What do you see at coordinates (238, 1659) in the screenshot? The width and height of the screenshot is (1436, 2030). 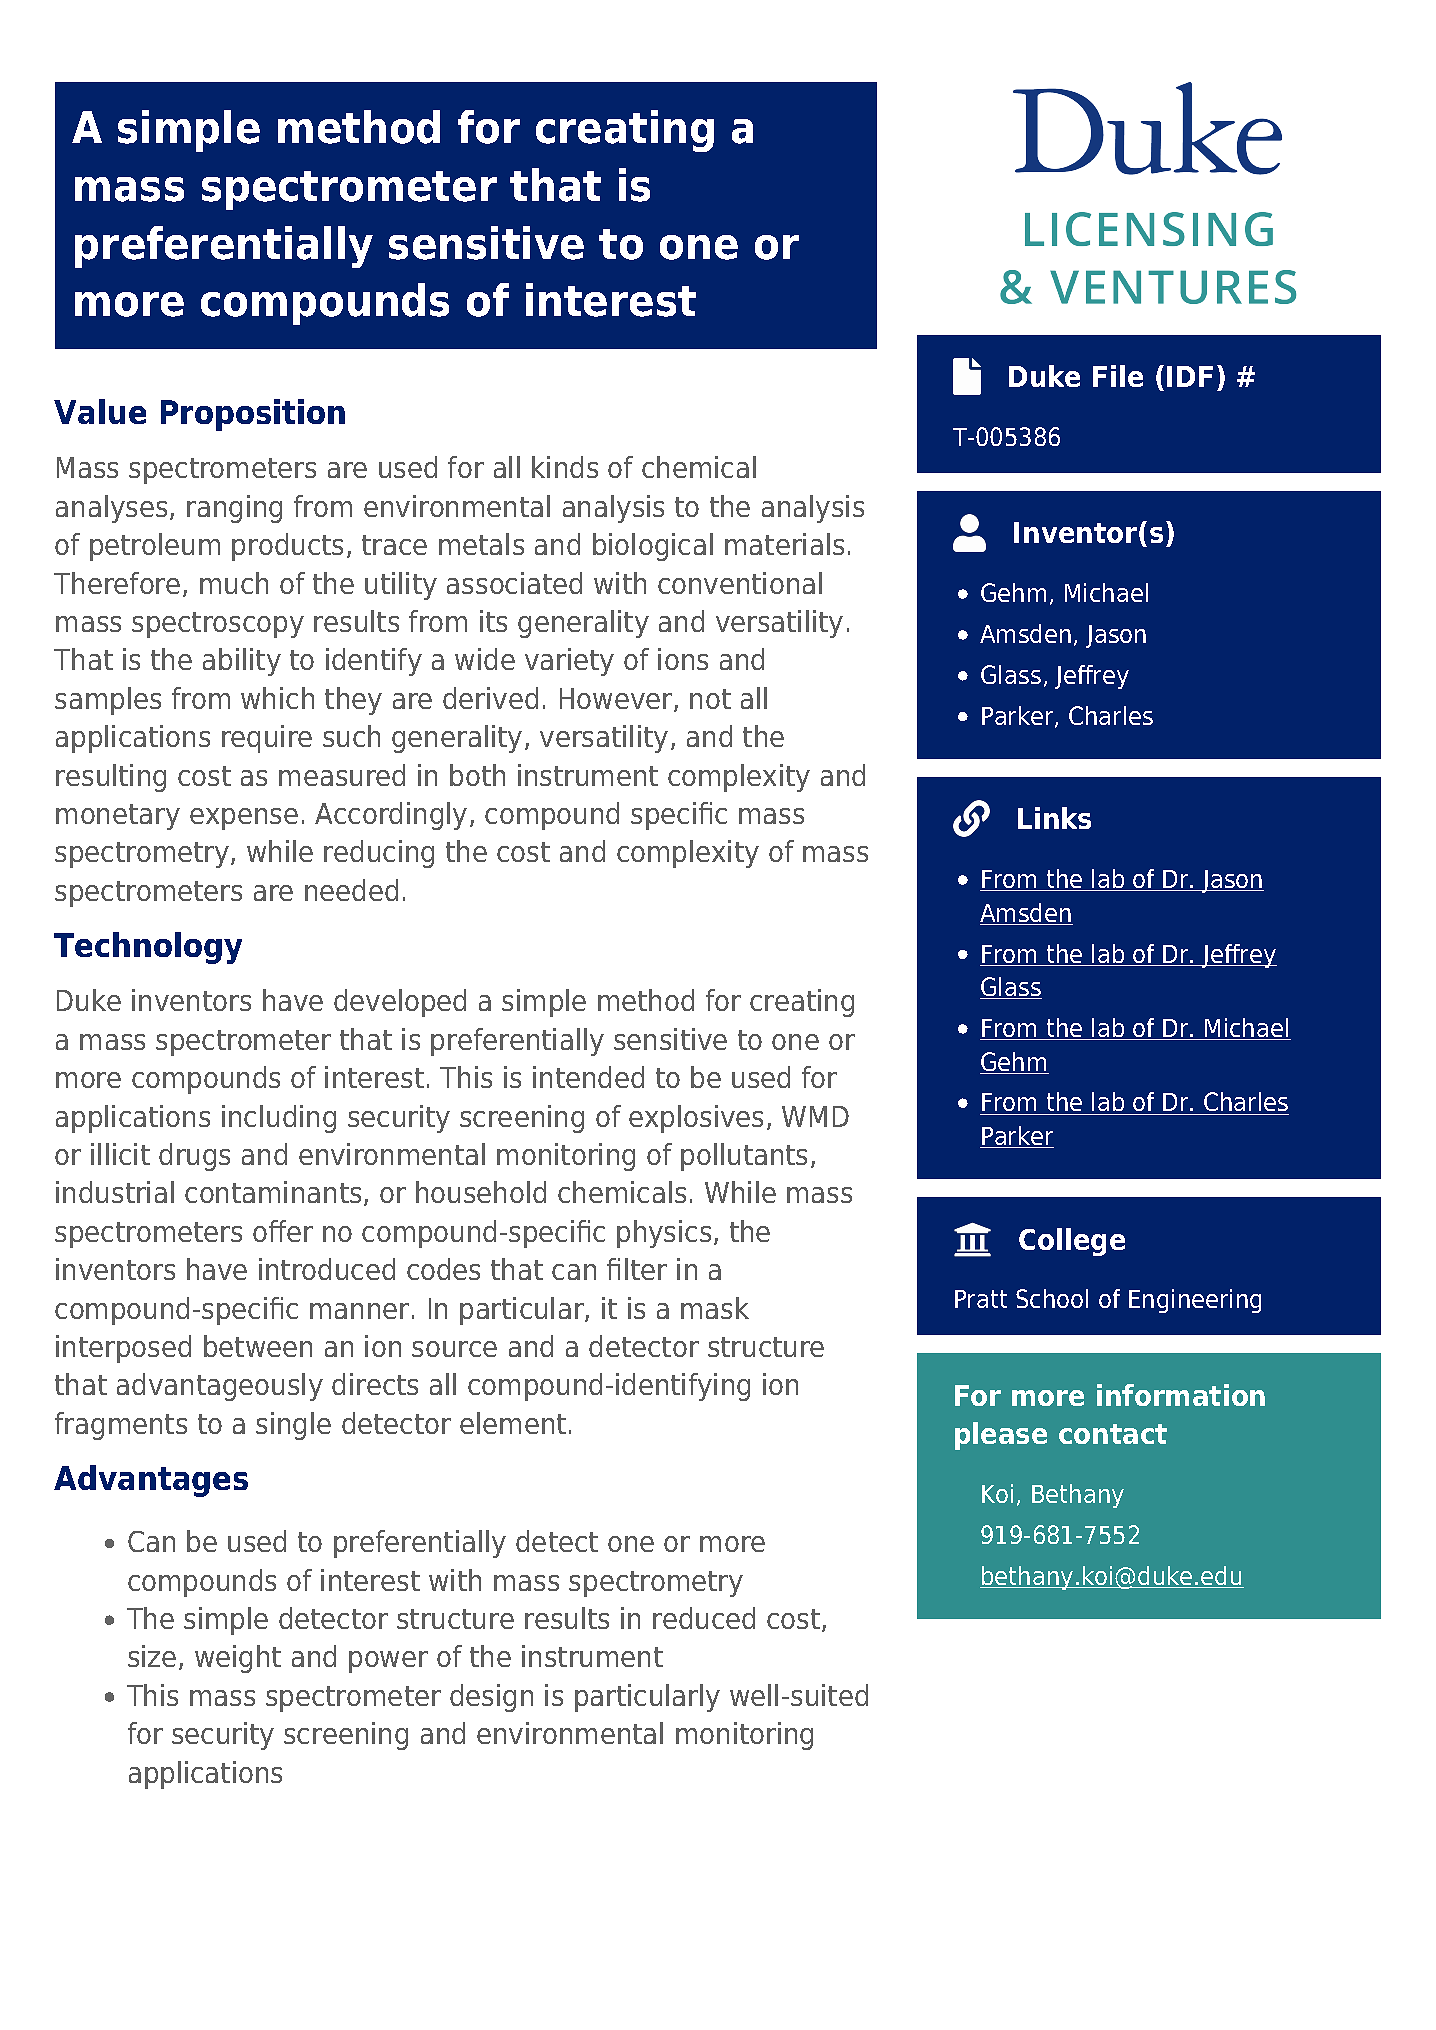 I see `weight` at bounding box center [238, 1659].
